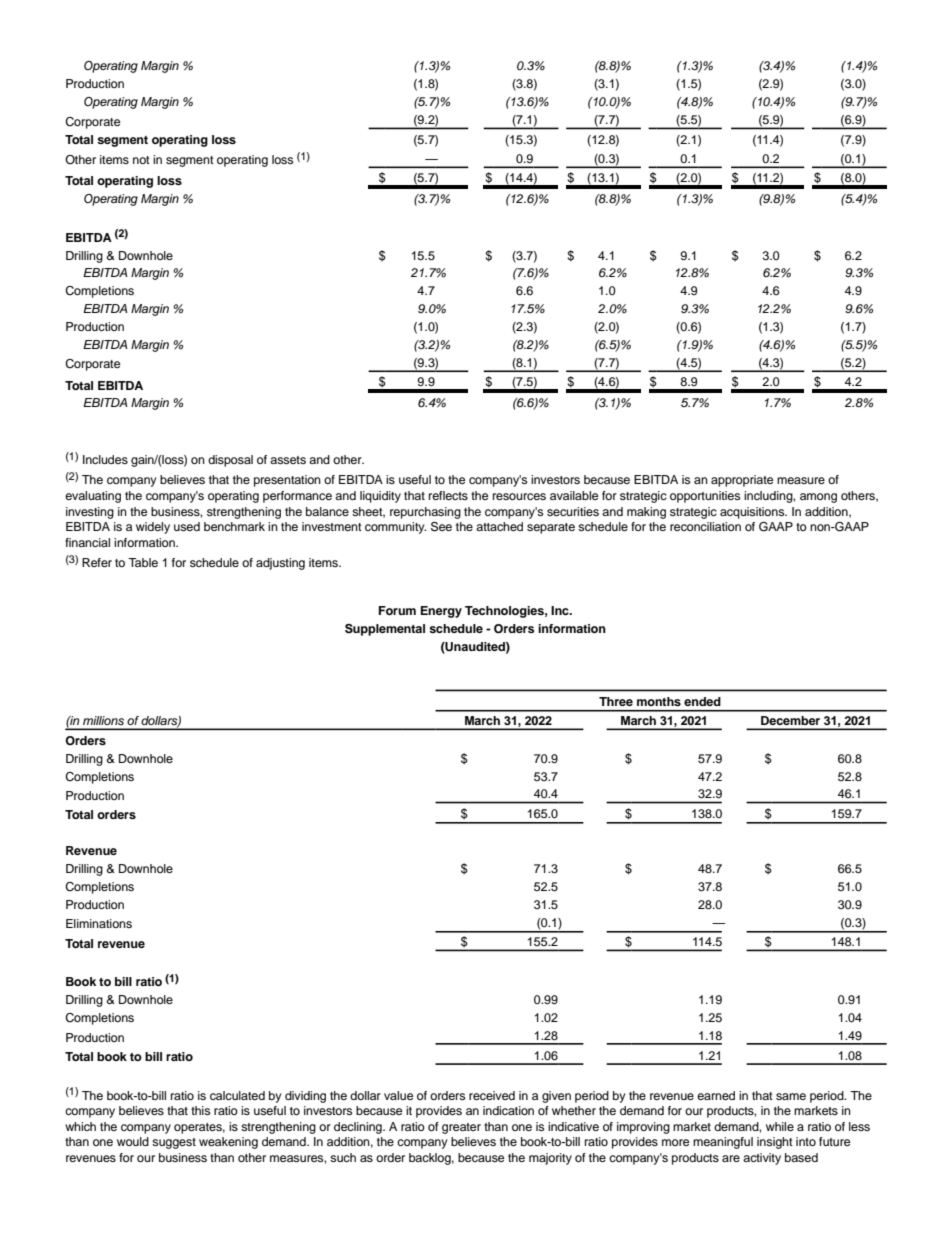  I want to click on among, so click(818, 498).
